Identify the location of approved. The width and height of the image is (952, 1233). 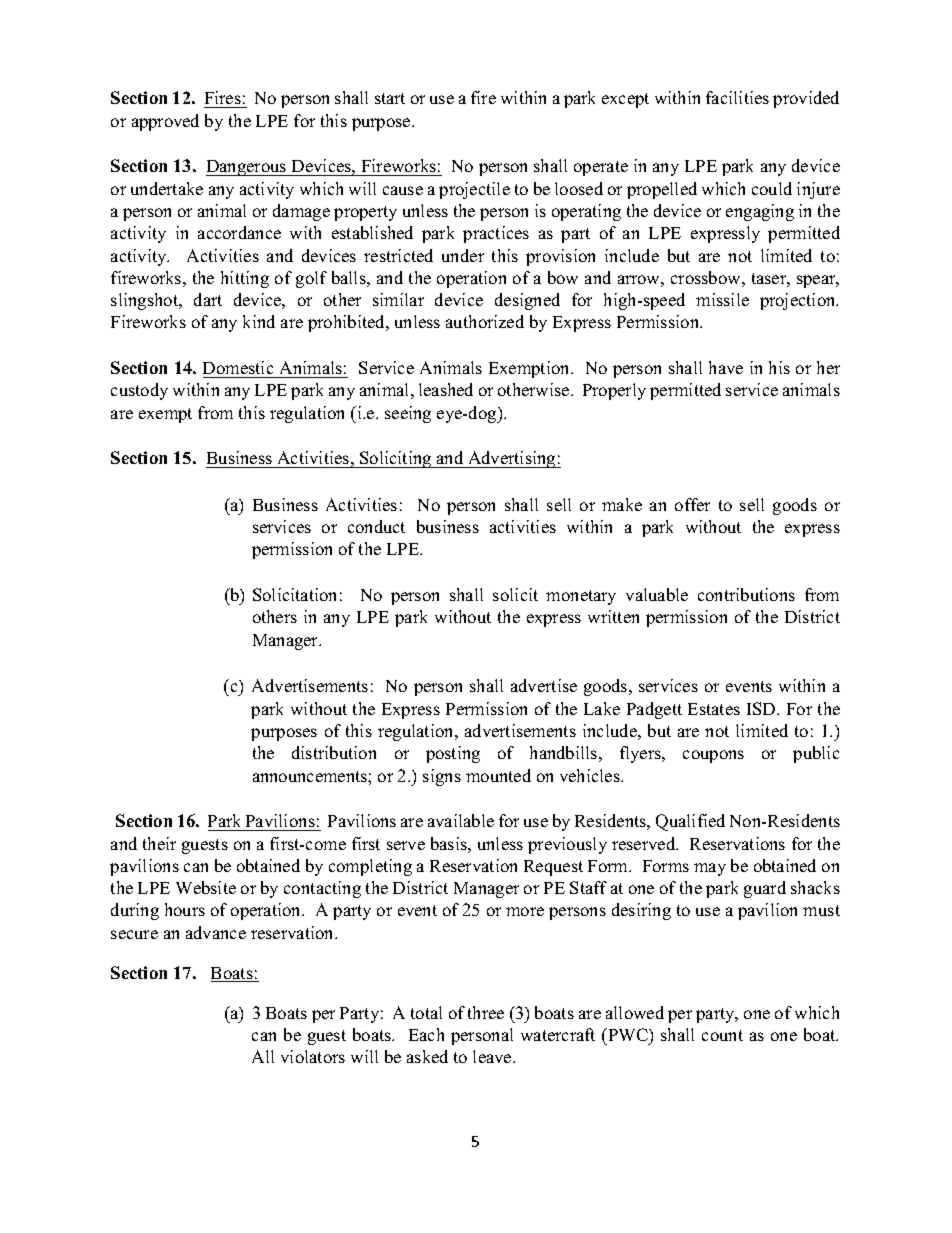
(165, 122).
